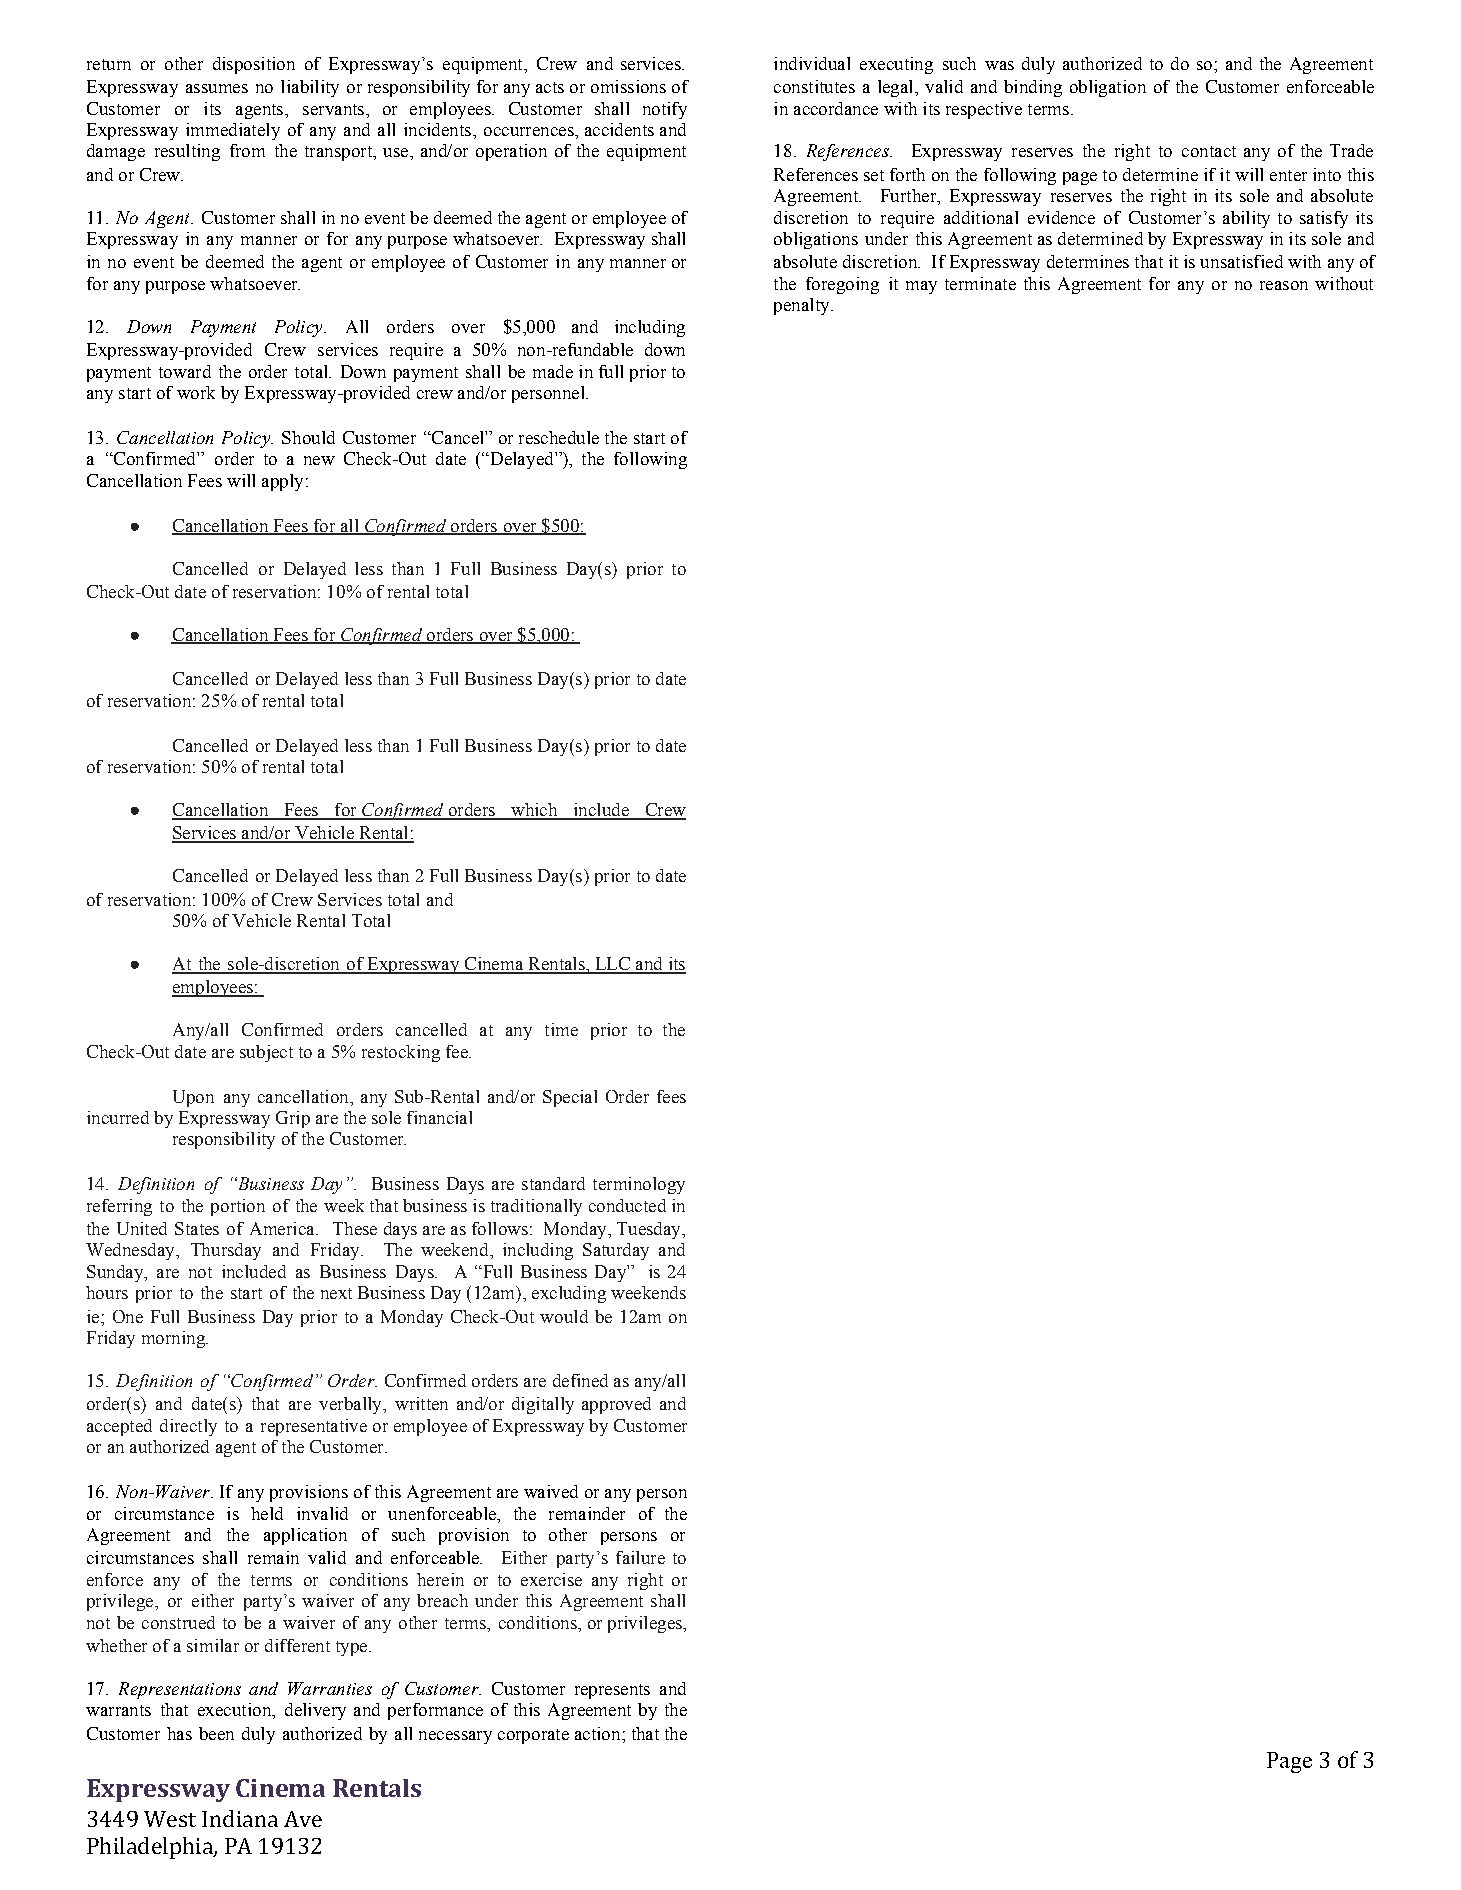 This screenshot has width=1461, height=1890. What do you see at coordinates (233, 131) in the screenshot?
I see `immediately` at bounding box center [233, 131].
